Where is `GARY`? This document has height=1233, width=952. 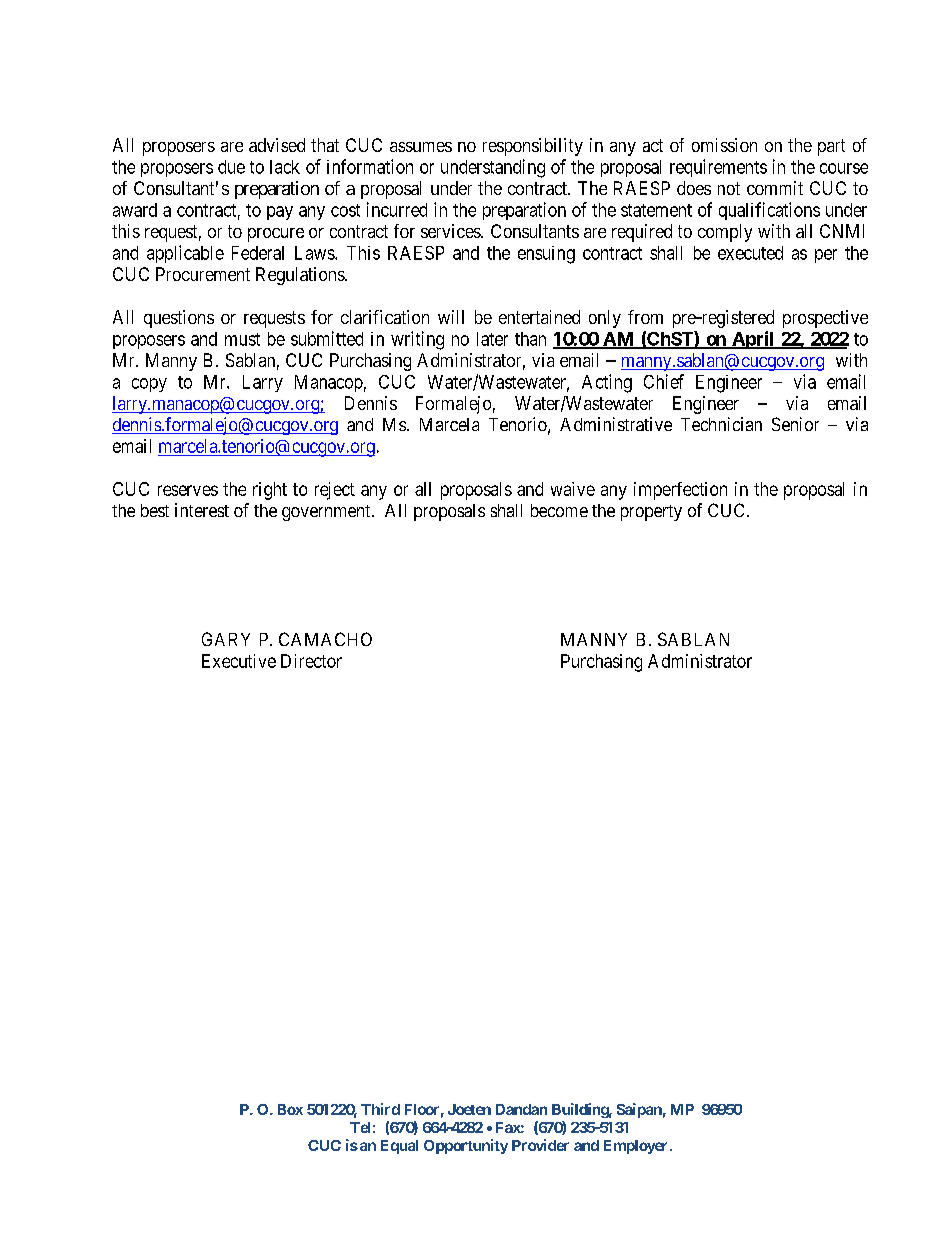 GARY is located at coordinates (226, 639).
